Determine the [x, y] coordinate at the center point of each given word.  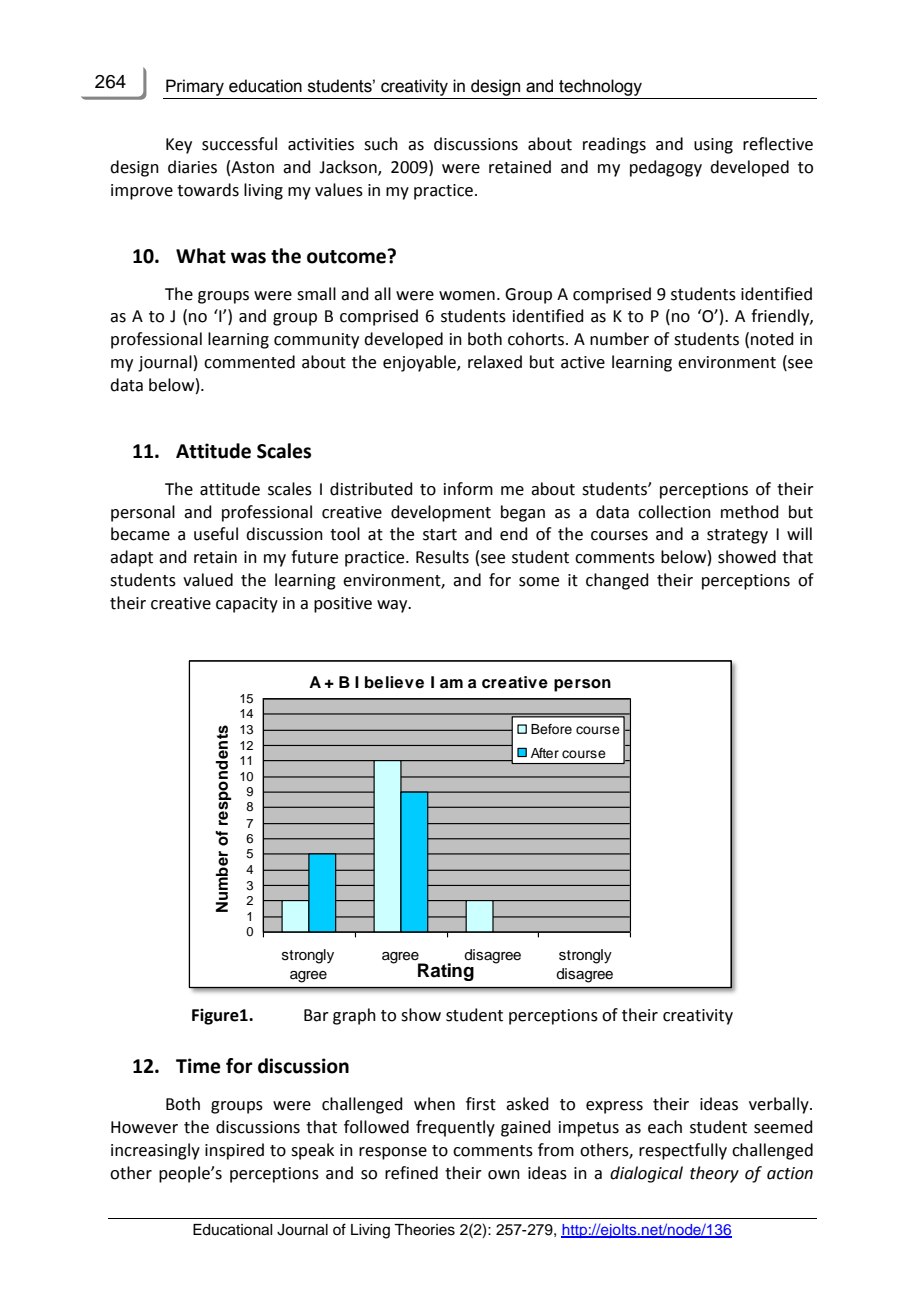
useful [216, 534]
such [381, 144]
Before [551, 729]
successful [239, 144]
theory [714, 1174]
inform [468, 489]
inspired [234, 1151]
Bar [316, 1015]
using [713, 146]
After [545, 753]
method [750, 512]
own [504, 1175]
